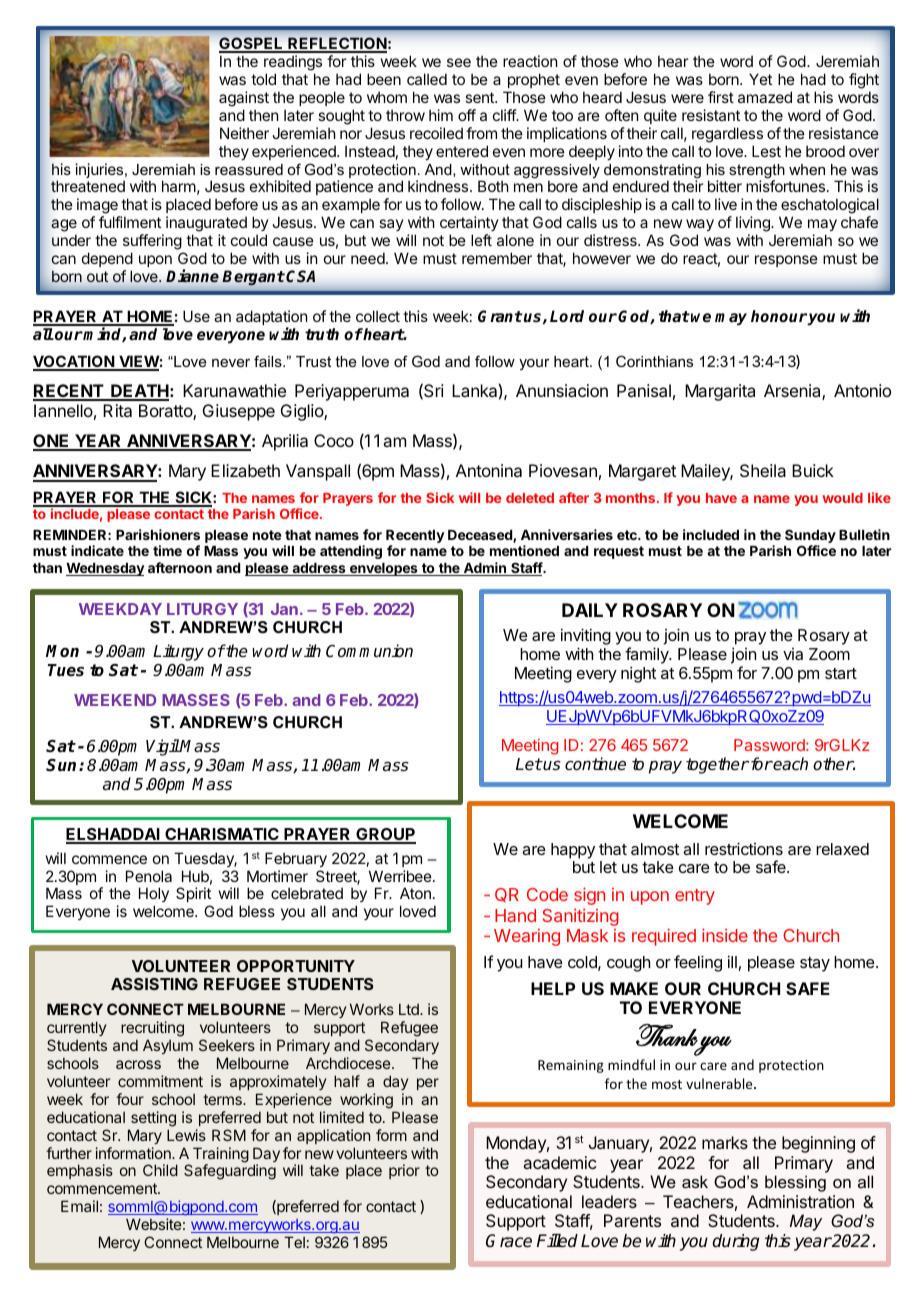  What do you see at coordinates (793, 654) in the image?
I see `via` at bounding box center [793, 654].
